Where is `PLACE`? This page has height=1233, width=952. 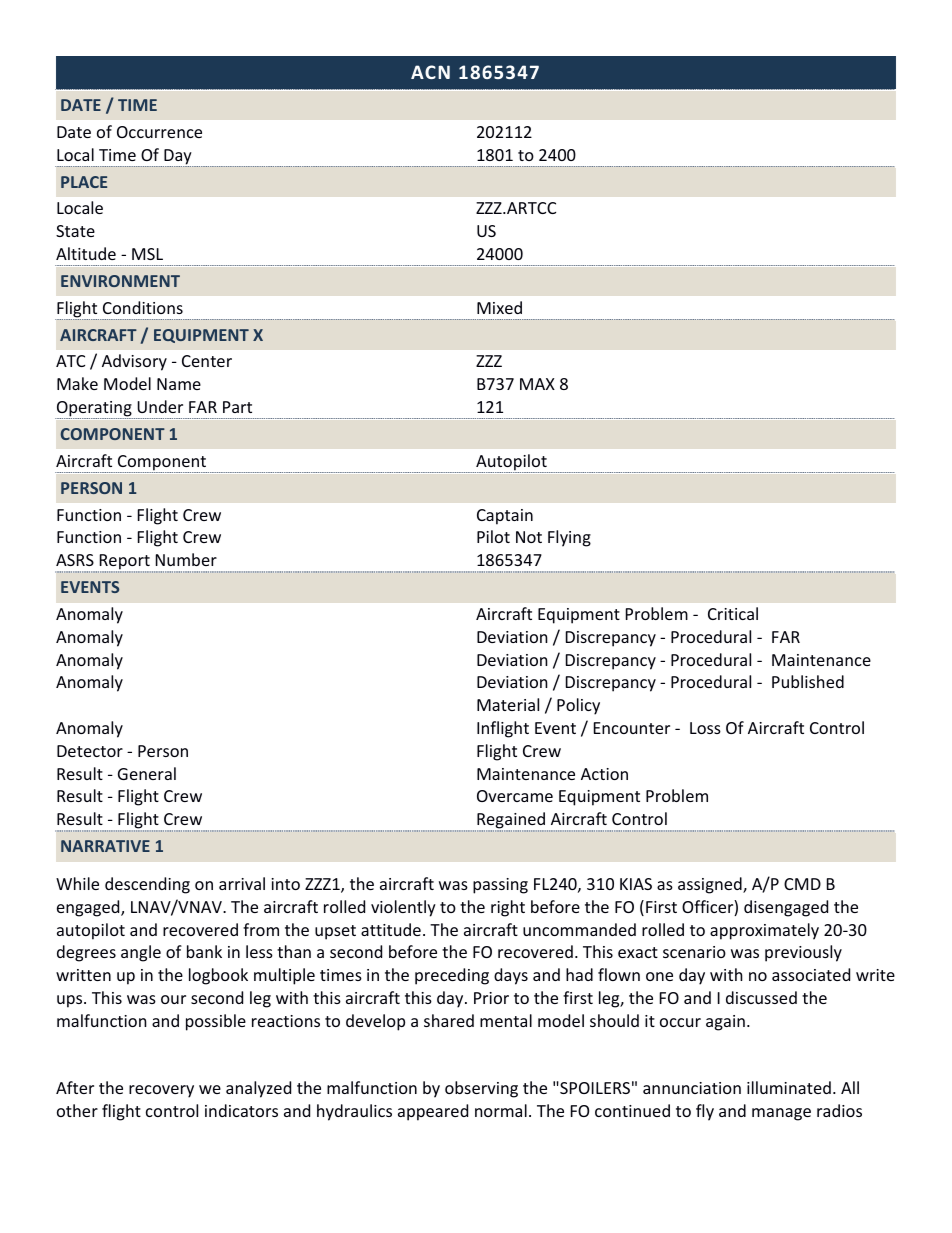
PLACE is located at coordinates (84, 182).
